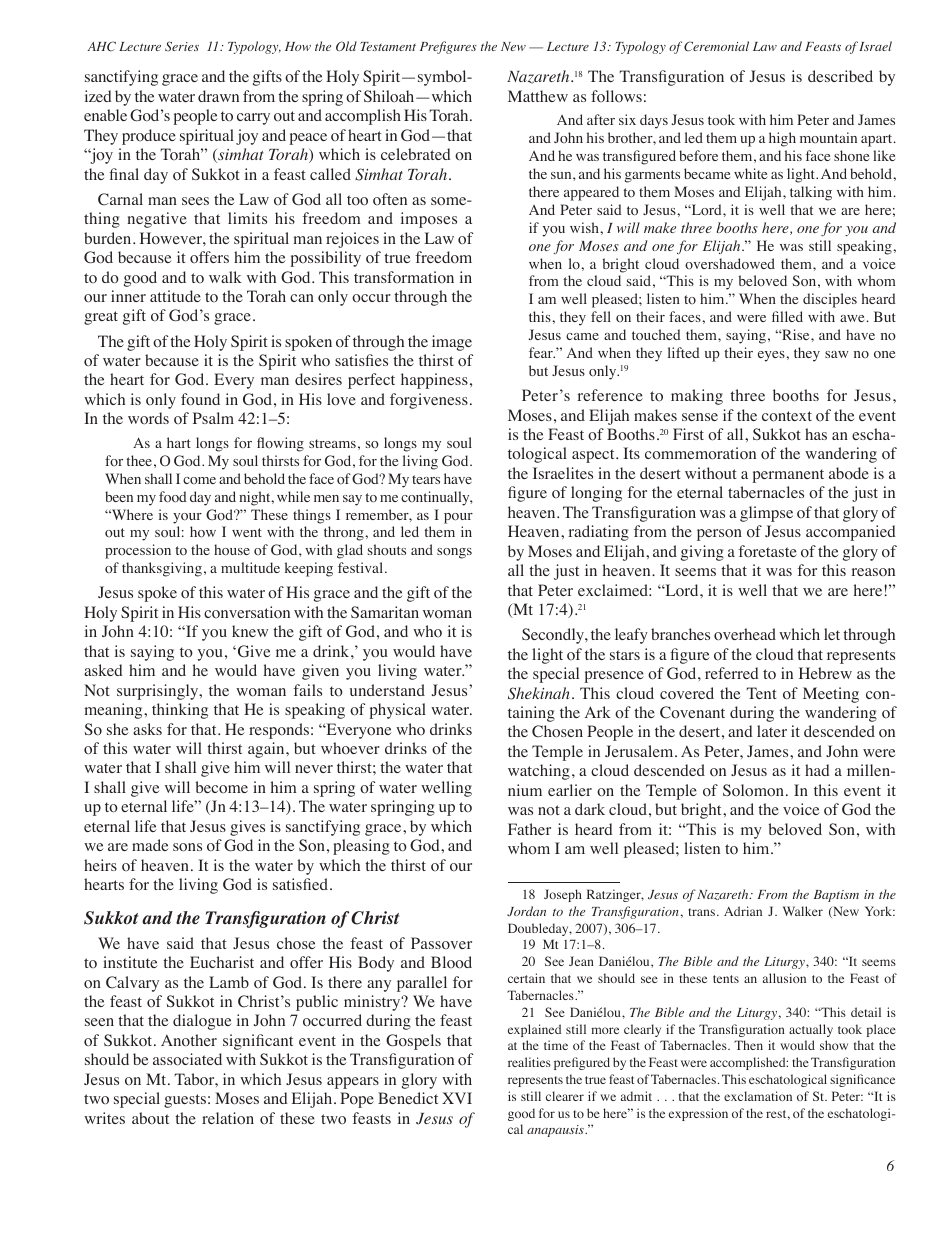 The width and height of the document is (952, 1233). What do you see at coordinates (538, 96) in the document?
I see `Matthew` at bounding box center [538, 96].
